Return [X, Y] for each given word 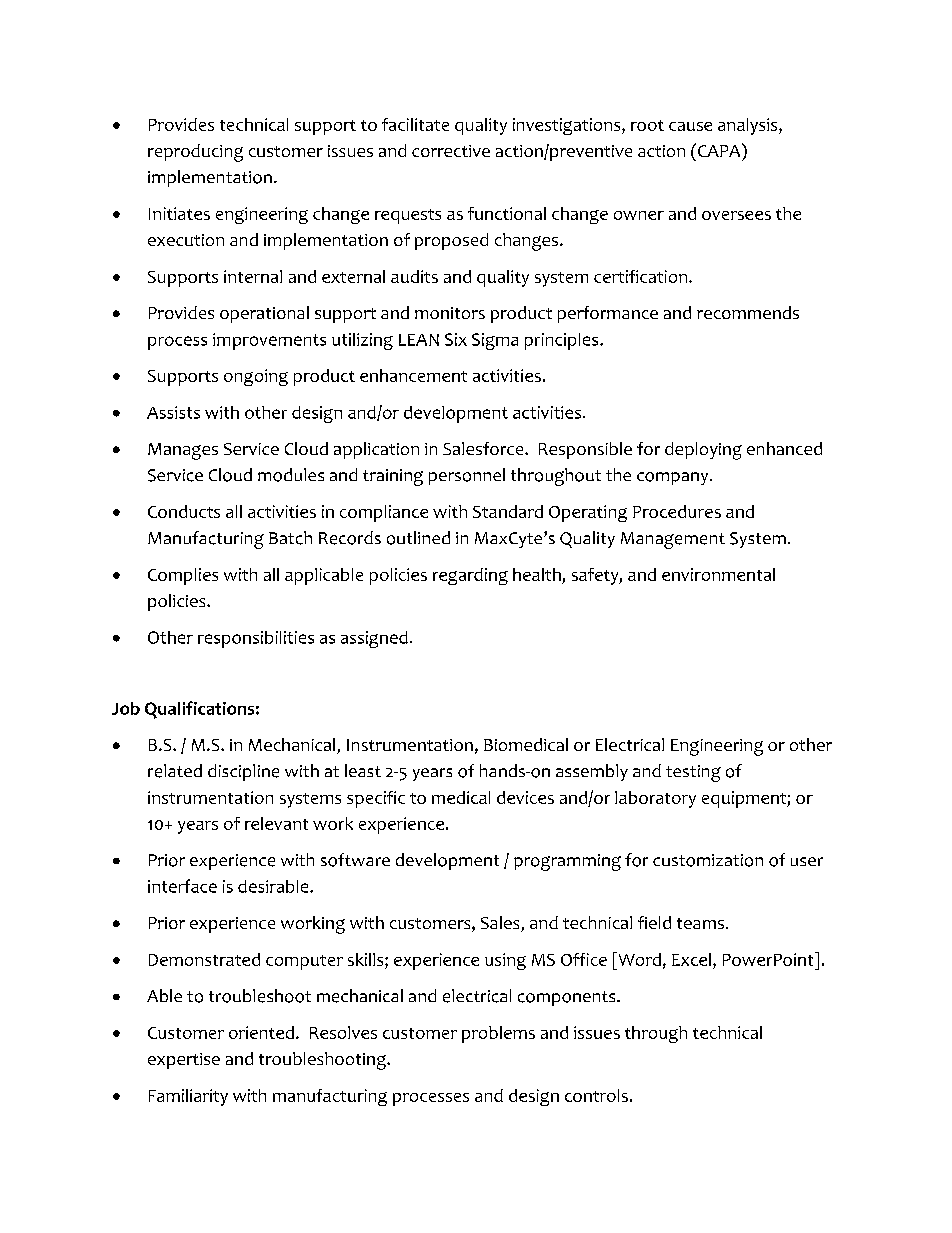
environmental [718, 574]
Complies [183, 576]
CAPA [719, 150]
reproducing [195, 153]
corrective [451, 151]
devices [525, 797]
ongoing [256, 377]
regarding [470, 576]
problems [498, 1034]
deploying [703, 451]
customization [708, 860]
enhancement [413, 375]
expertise [184, 1061]
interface [182, 886]
